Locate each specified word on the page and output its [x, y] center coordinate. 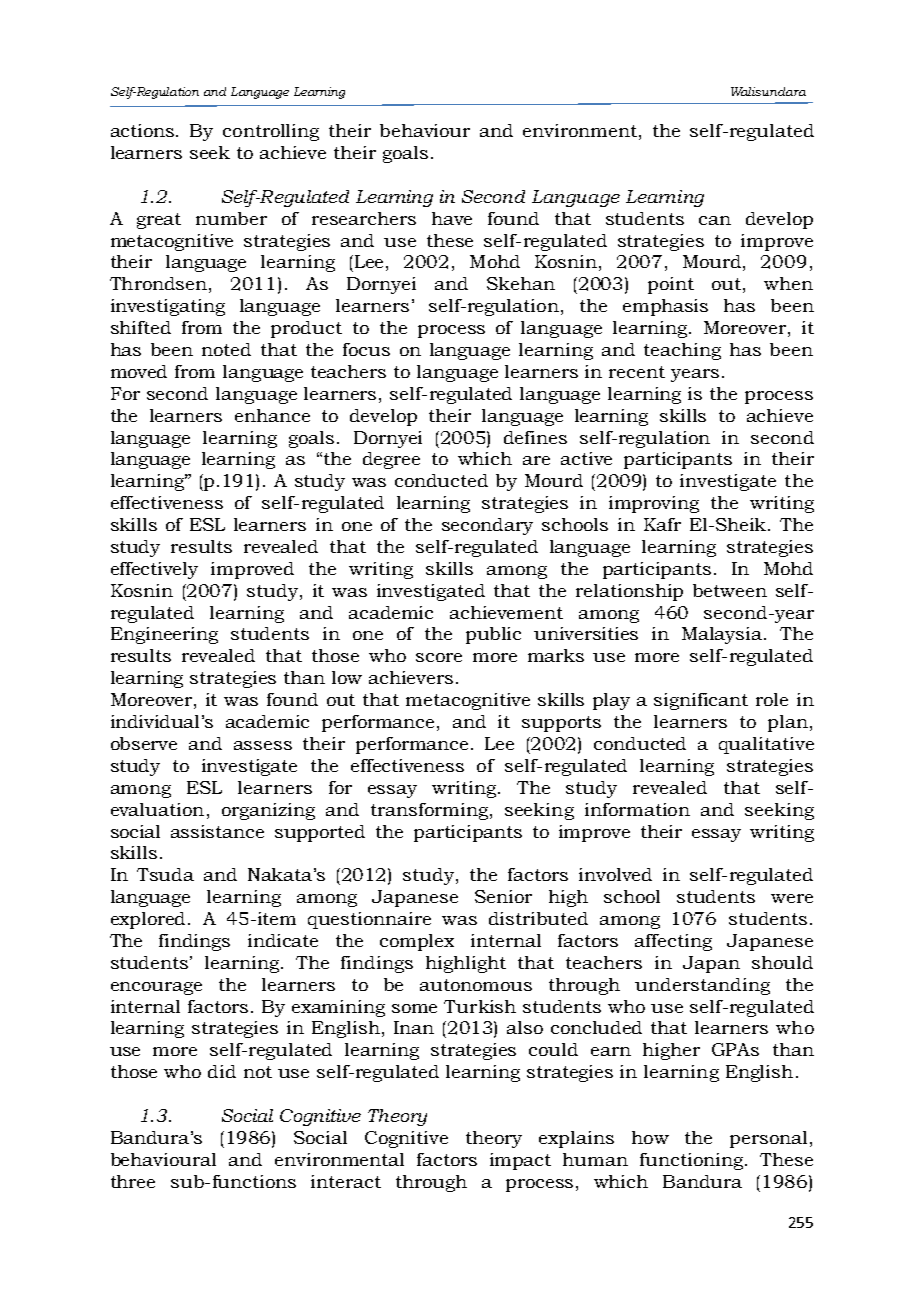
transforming [431, 811]
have [452, 218]
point [671, 285]
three [133, 1181]
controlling [271, 132]
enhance [272, 415]
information [637, 809]
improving [654, 504]
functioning [693, 1161]
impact [520, 1161]
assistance [217, 831]
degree [391, 460]
